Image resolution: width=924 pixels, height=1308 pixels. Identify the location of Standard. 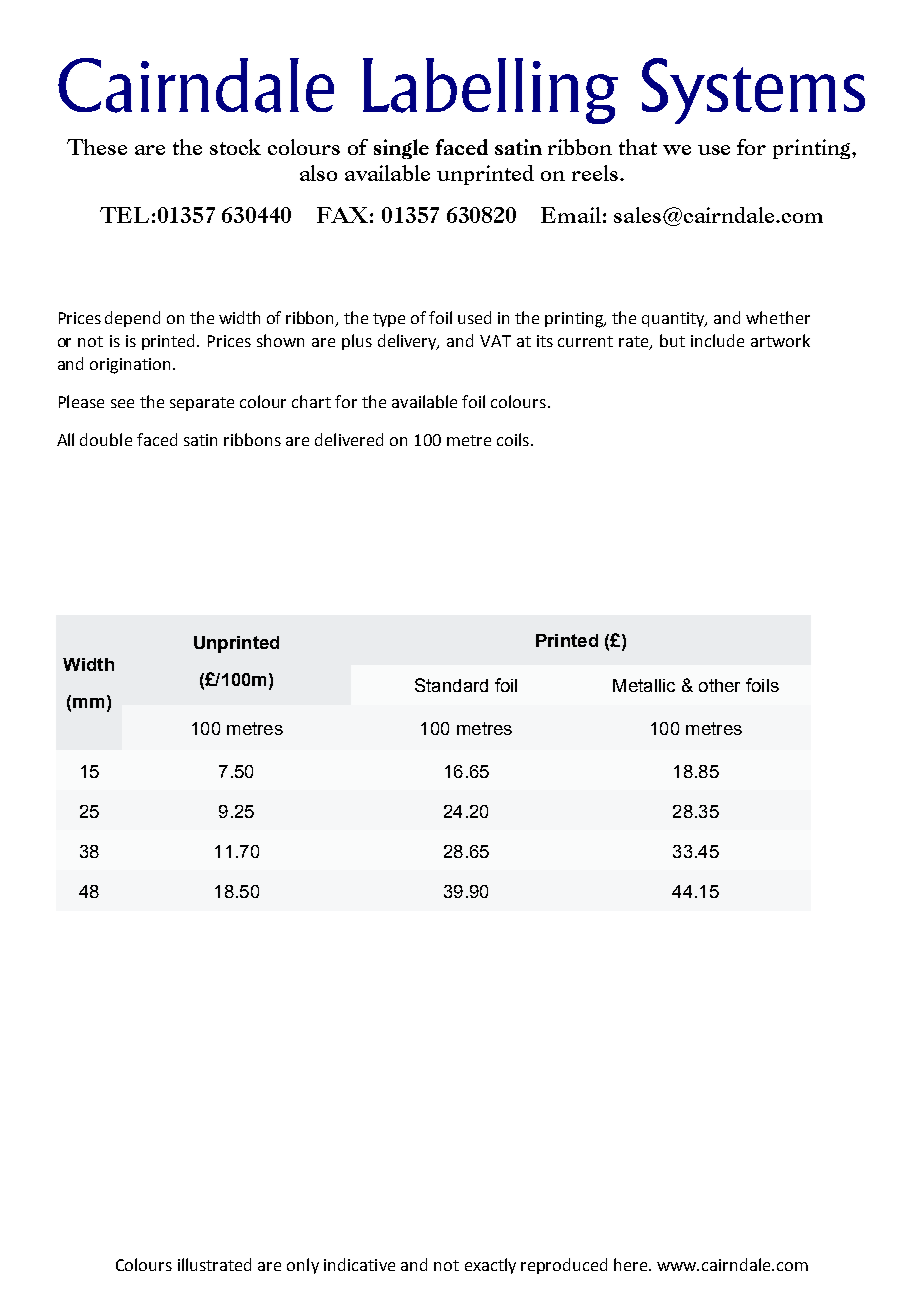
(451, 685).
